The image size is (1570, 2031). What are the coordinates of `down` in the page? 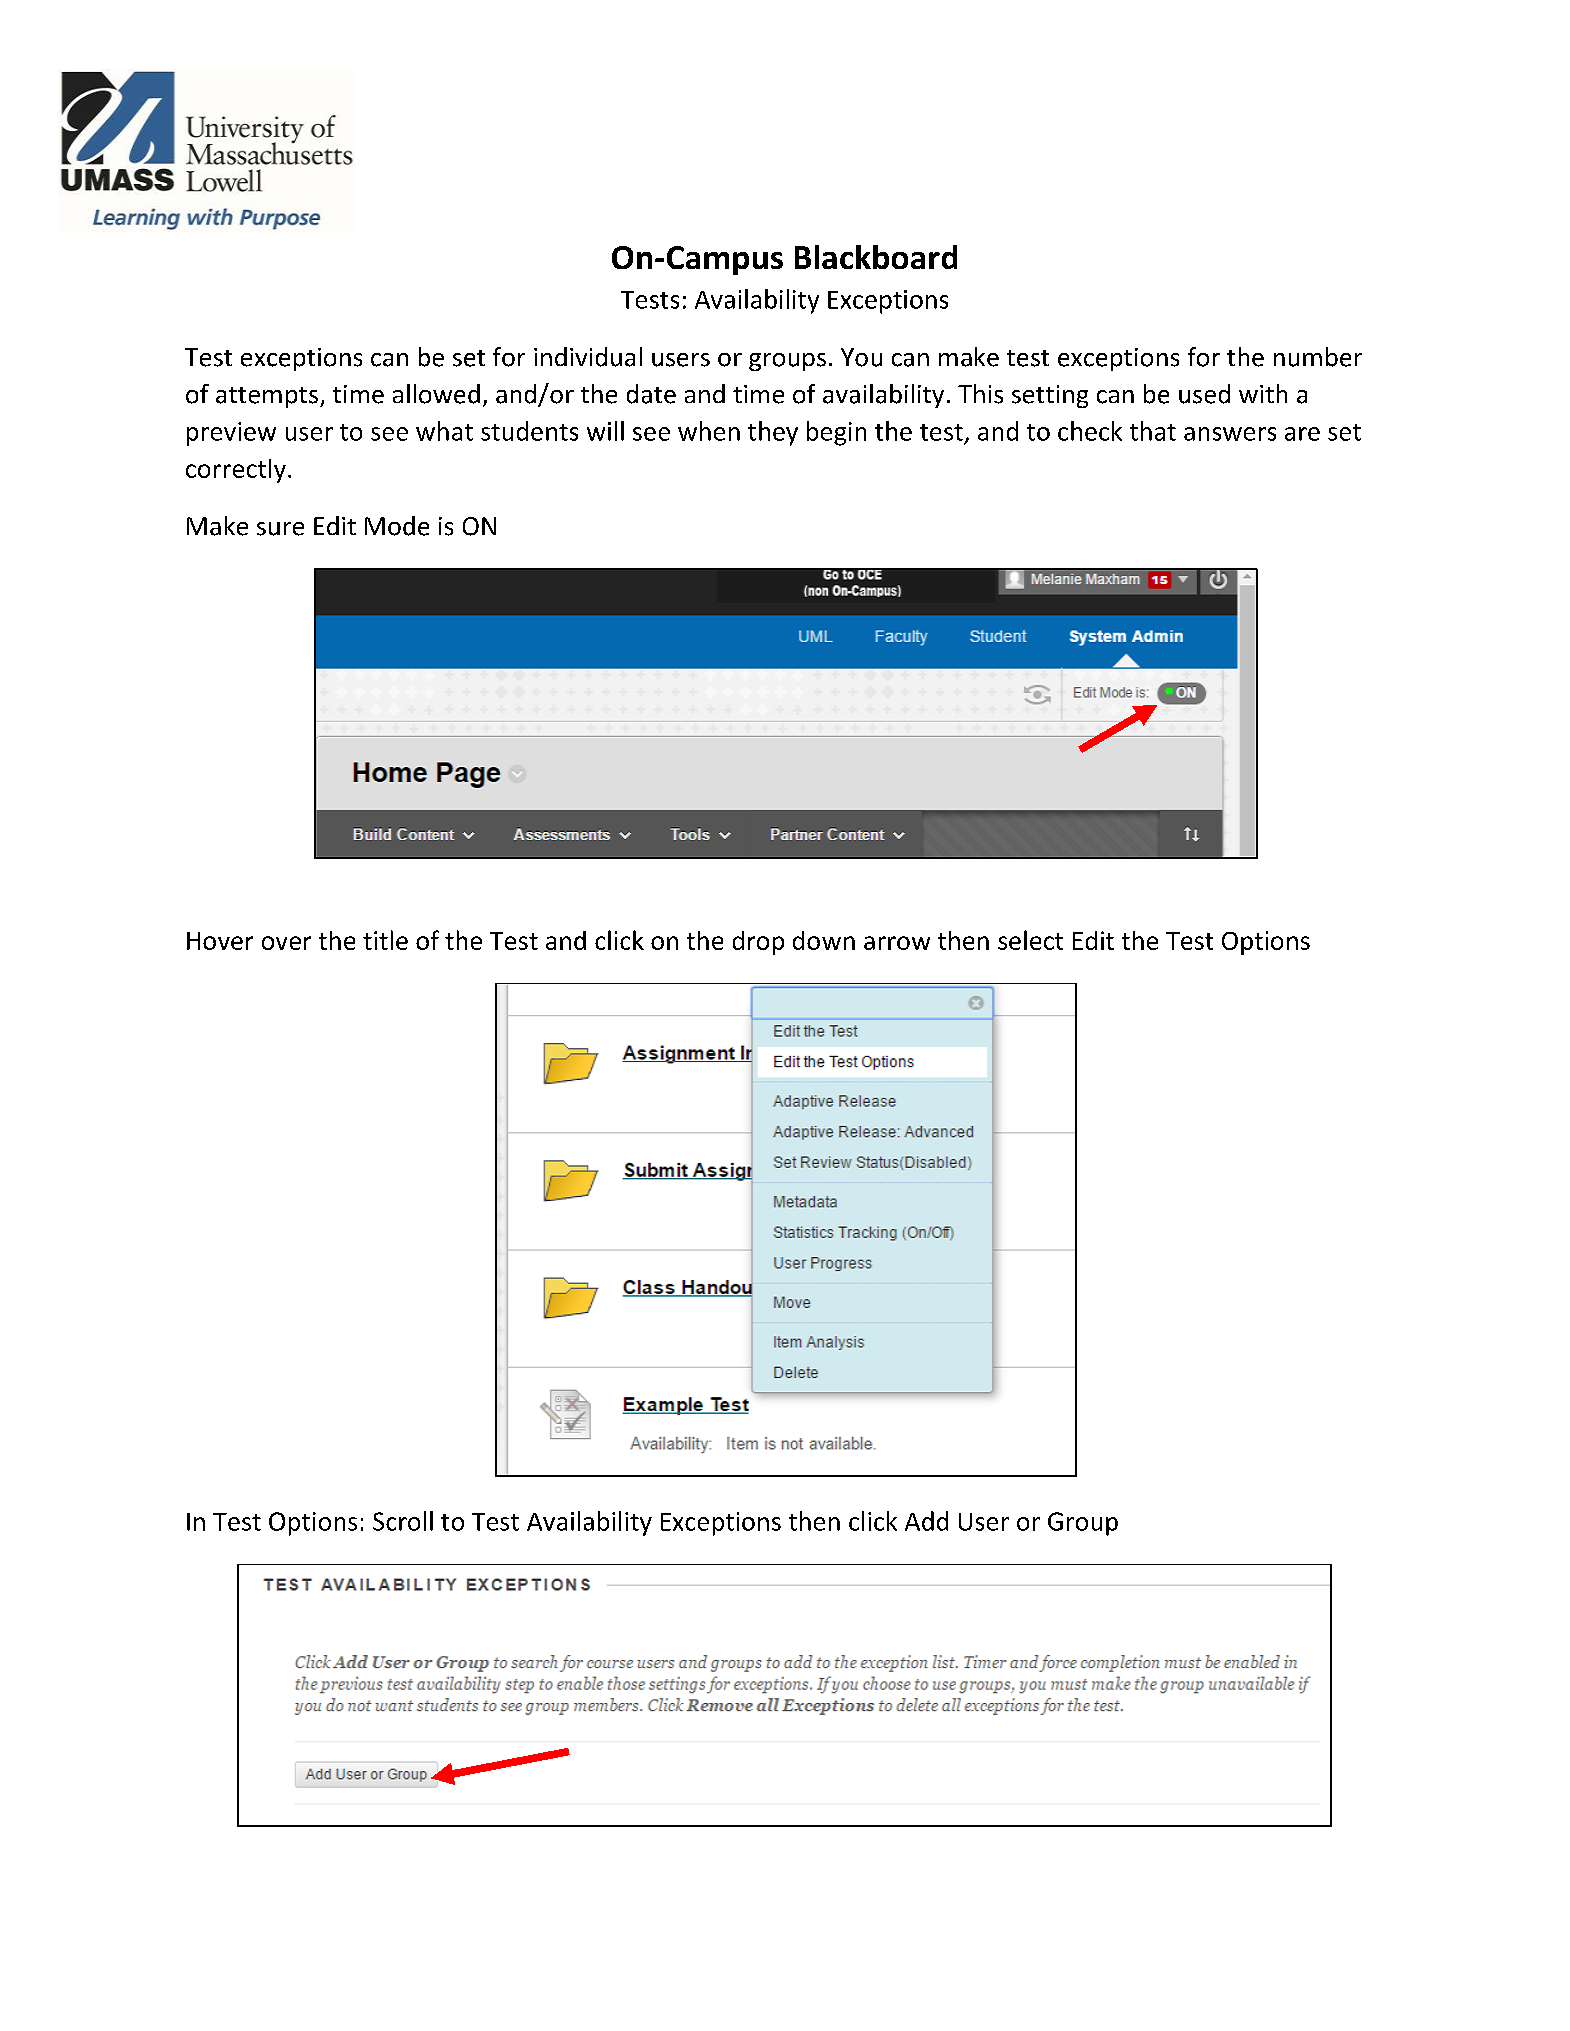 It's located at (824, 940).
